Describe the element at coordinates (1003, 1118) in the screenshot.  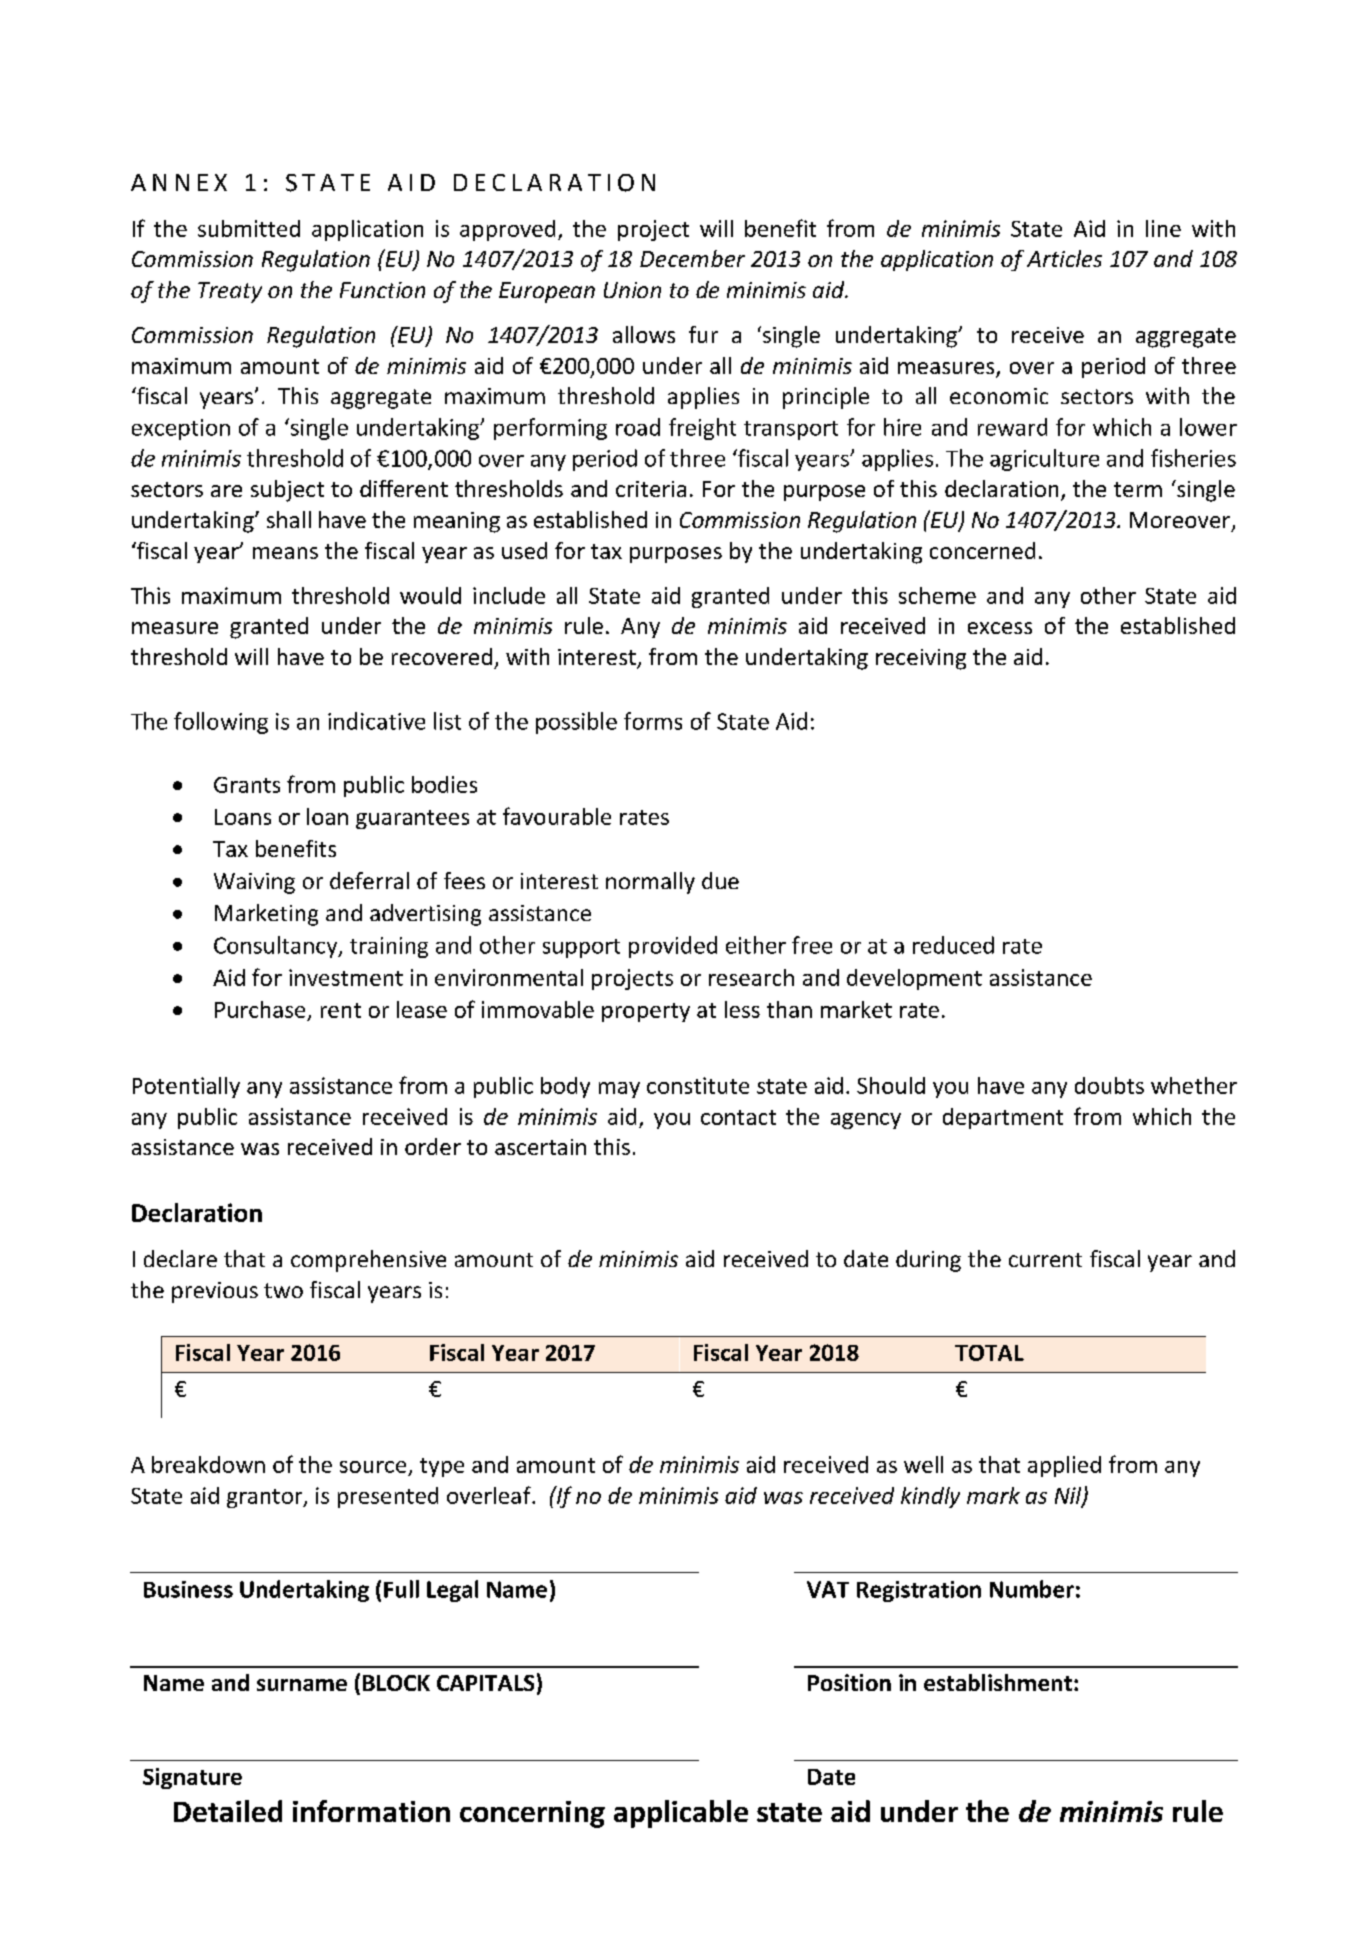
I see `department` at that location.
